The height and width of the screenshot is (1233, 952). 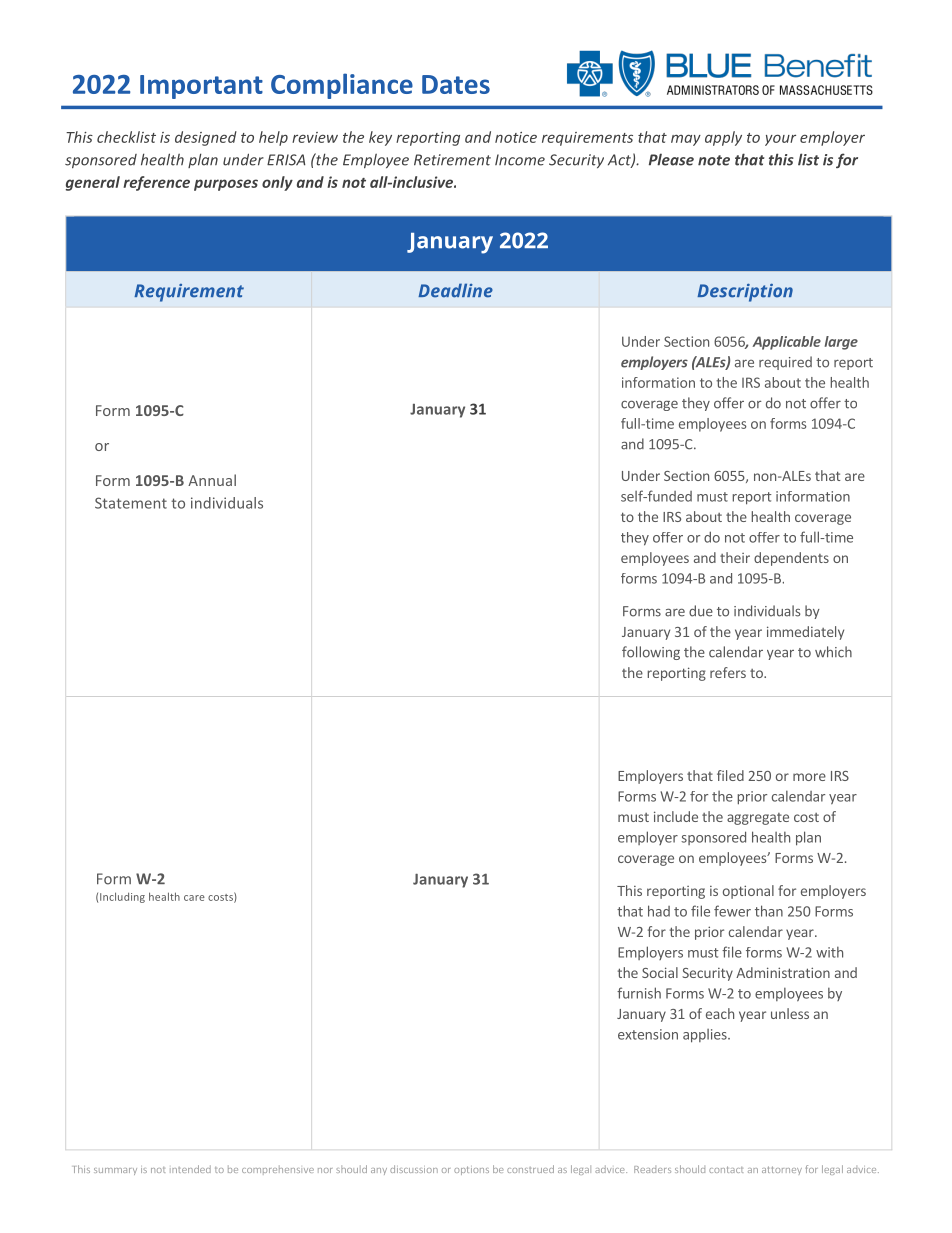 I want to click on Dates, so click(x=456, y=84).
